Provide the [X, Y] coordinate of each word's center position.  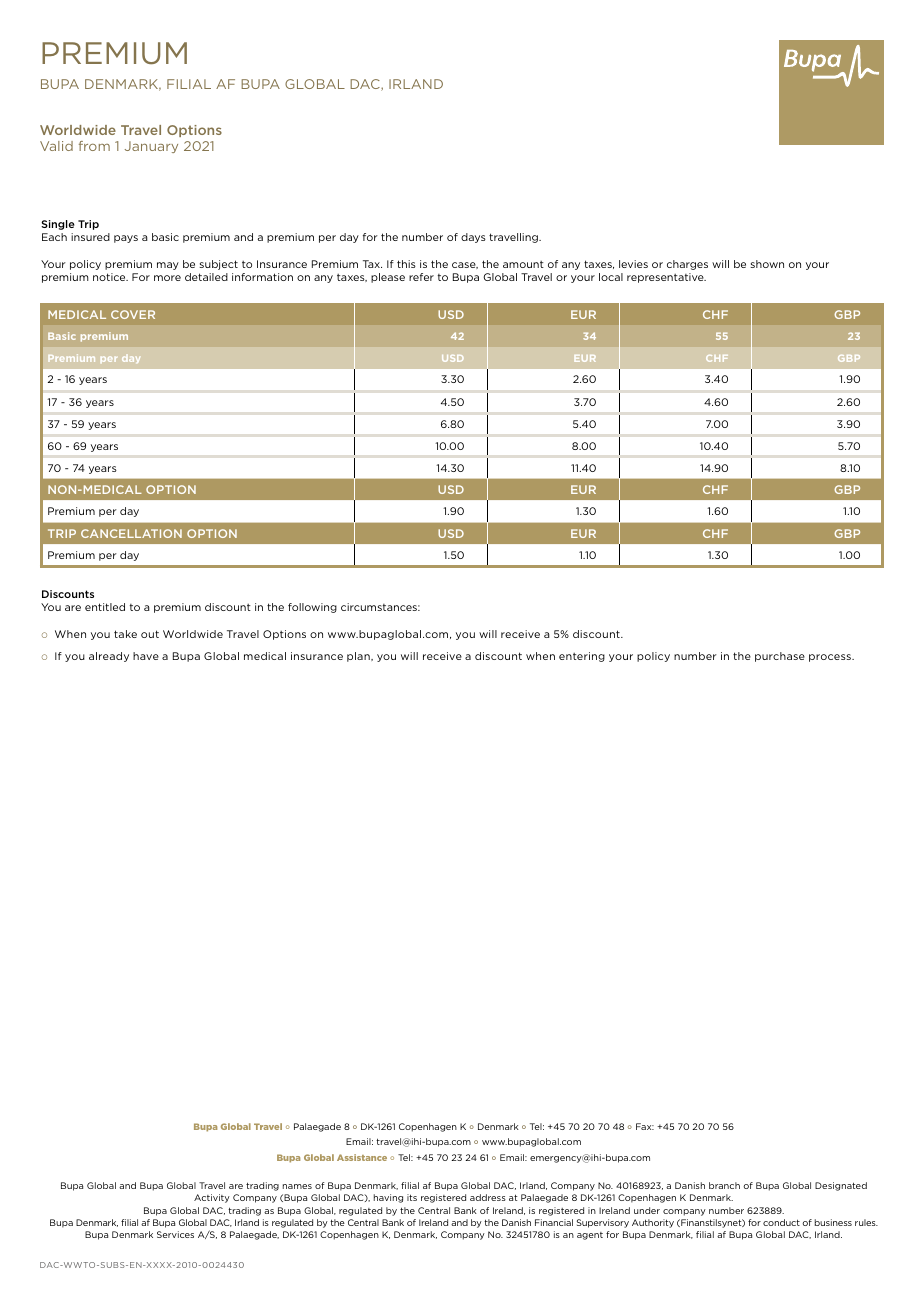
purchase [780, 657]
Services [175, 1234]
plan [359, 657]
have [146, 656]
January [151, 147]
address [488, 1197]
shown [767, 264]
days [473, 238]
